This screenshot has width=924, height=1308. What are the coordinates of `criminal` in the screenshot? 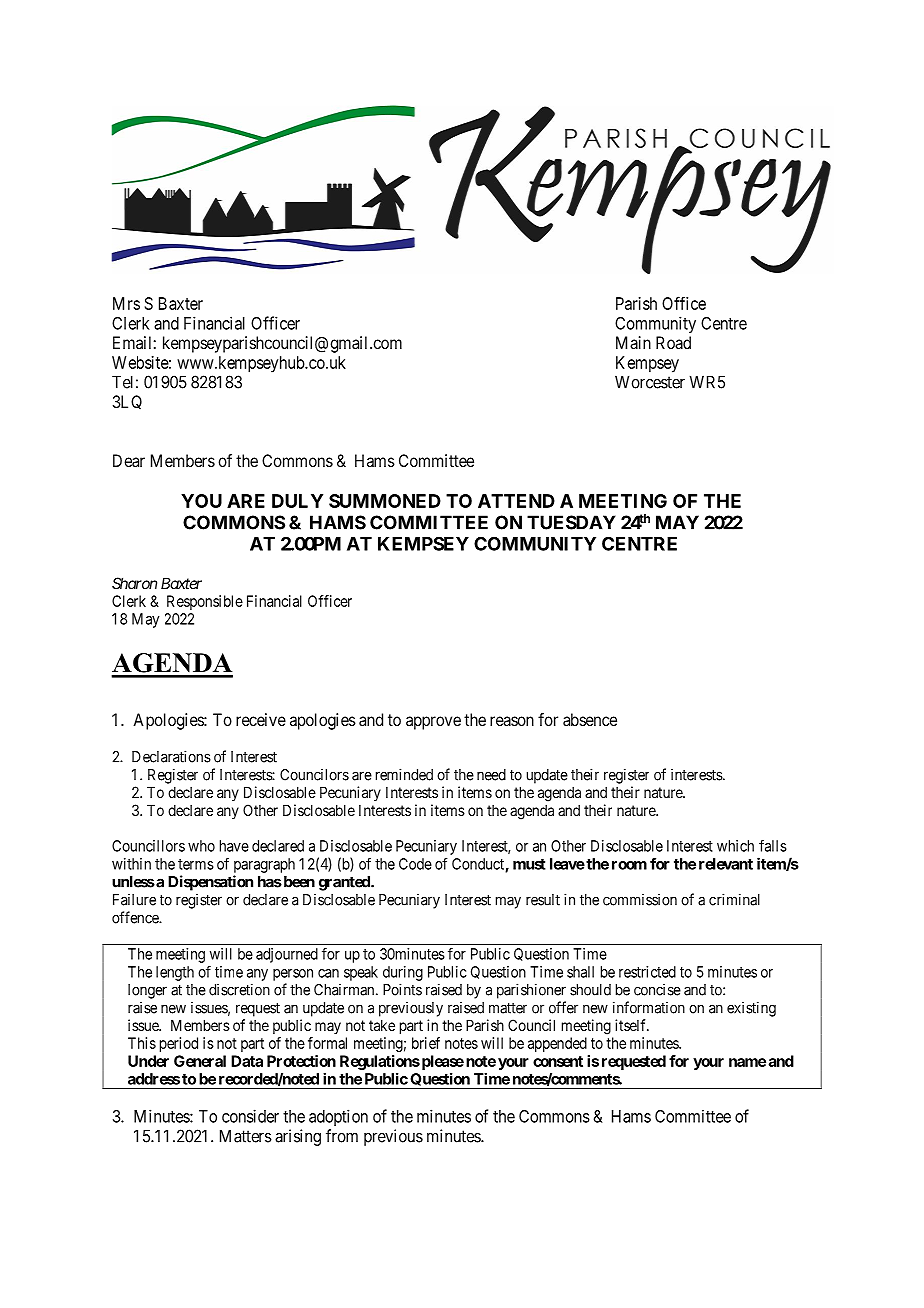 It's located at (734, 899).
